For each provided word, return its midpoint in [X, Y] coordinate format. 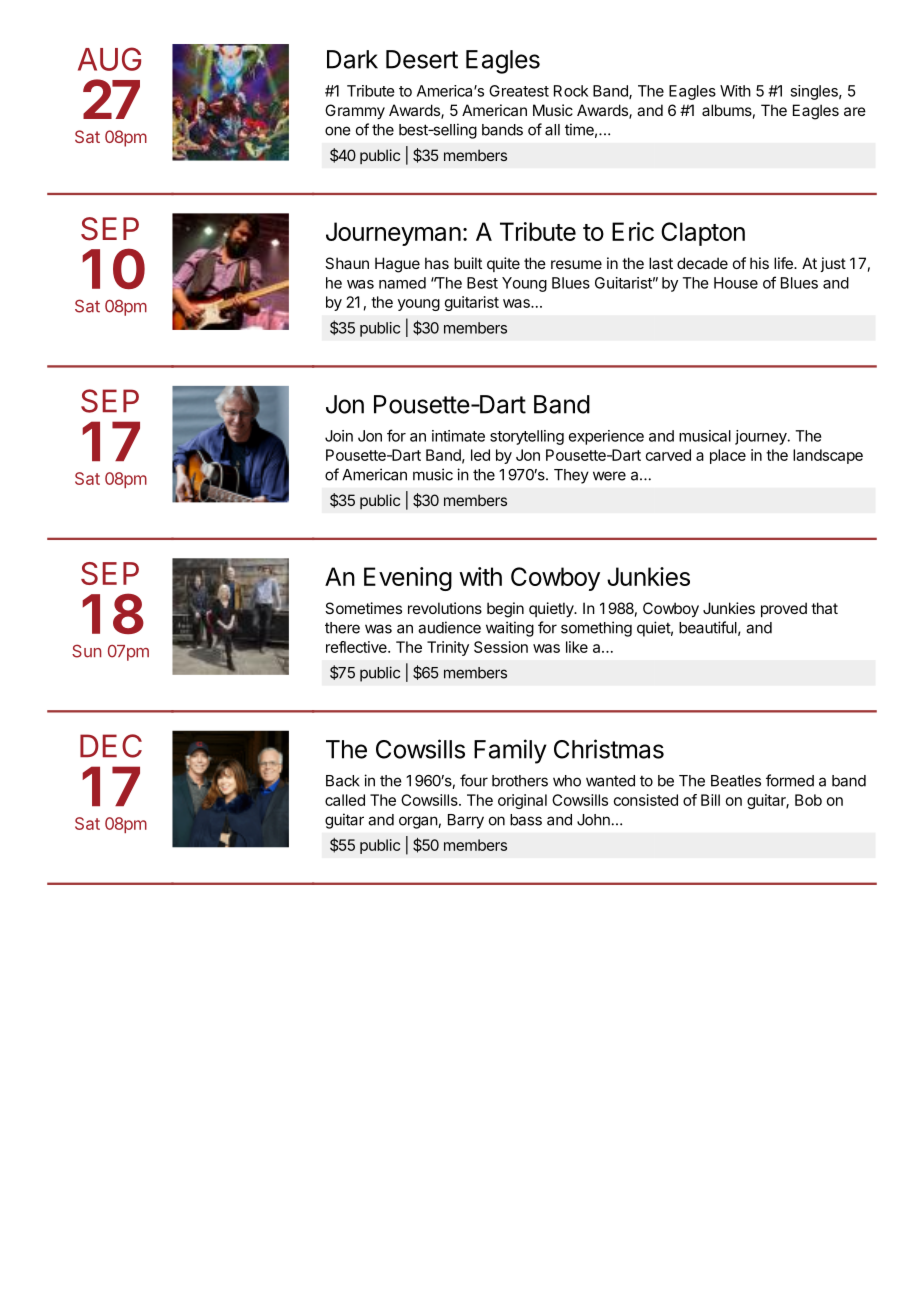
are [855, 111]
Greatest [519, 91]
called [345, 800]
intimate [458, 436]
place [728, 456]
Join [339, 436]
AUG [109, 59]
